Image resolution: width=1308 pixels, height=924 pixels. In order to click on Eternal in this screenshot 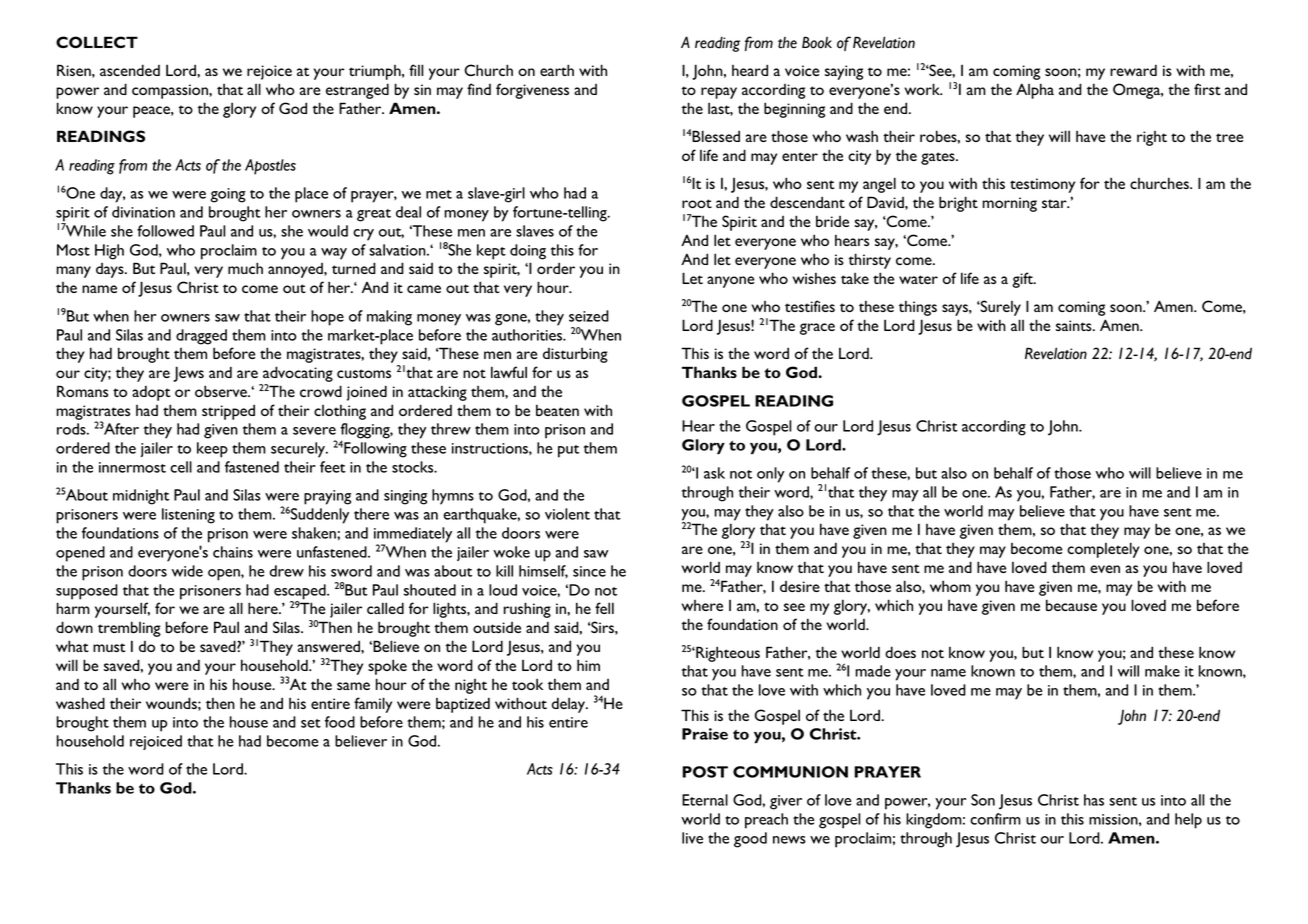, I will do `click(705, 800)`.
